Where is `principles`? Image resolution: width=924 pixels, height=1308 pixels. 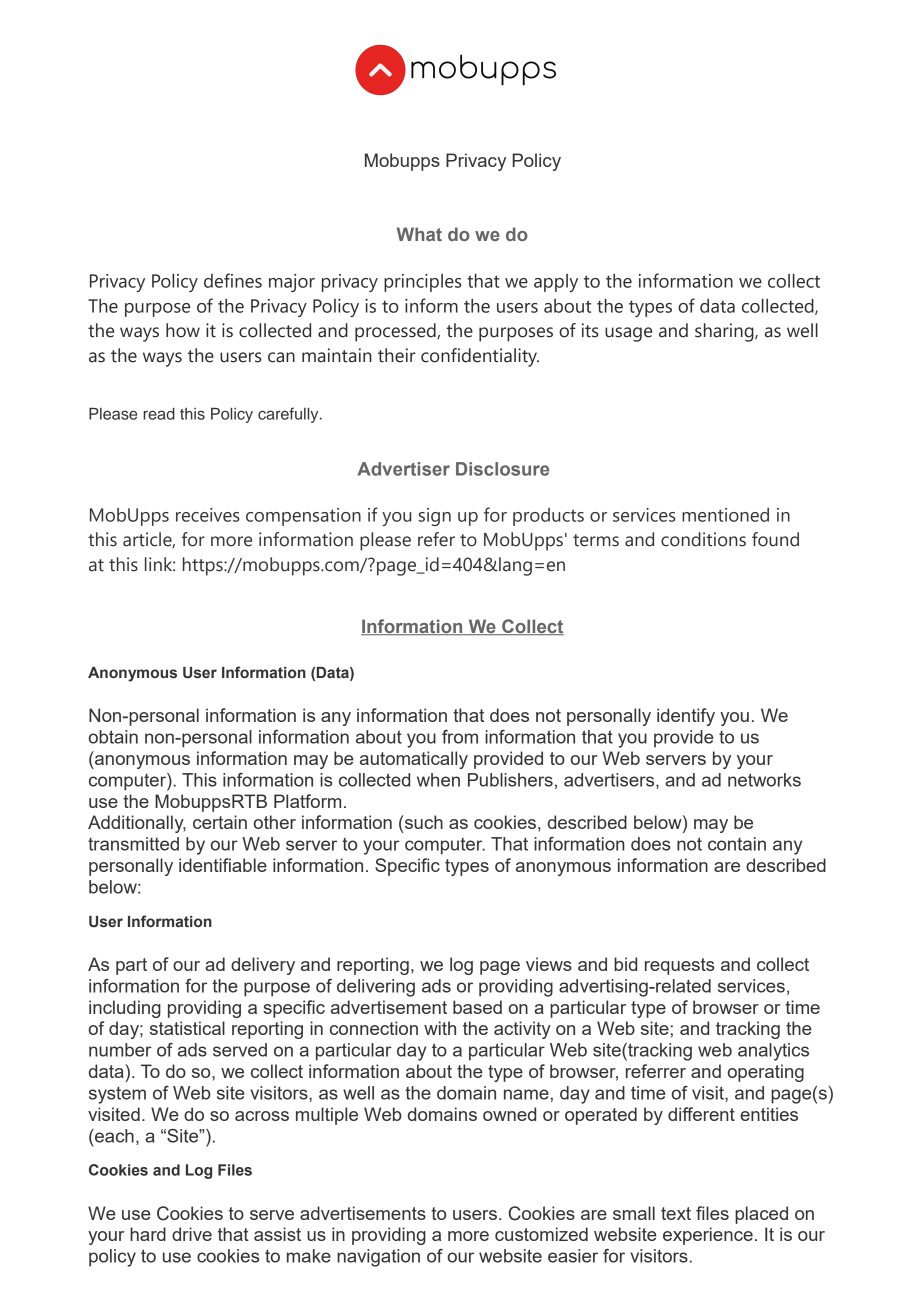
principles is located at coordinates (423, 283).
